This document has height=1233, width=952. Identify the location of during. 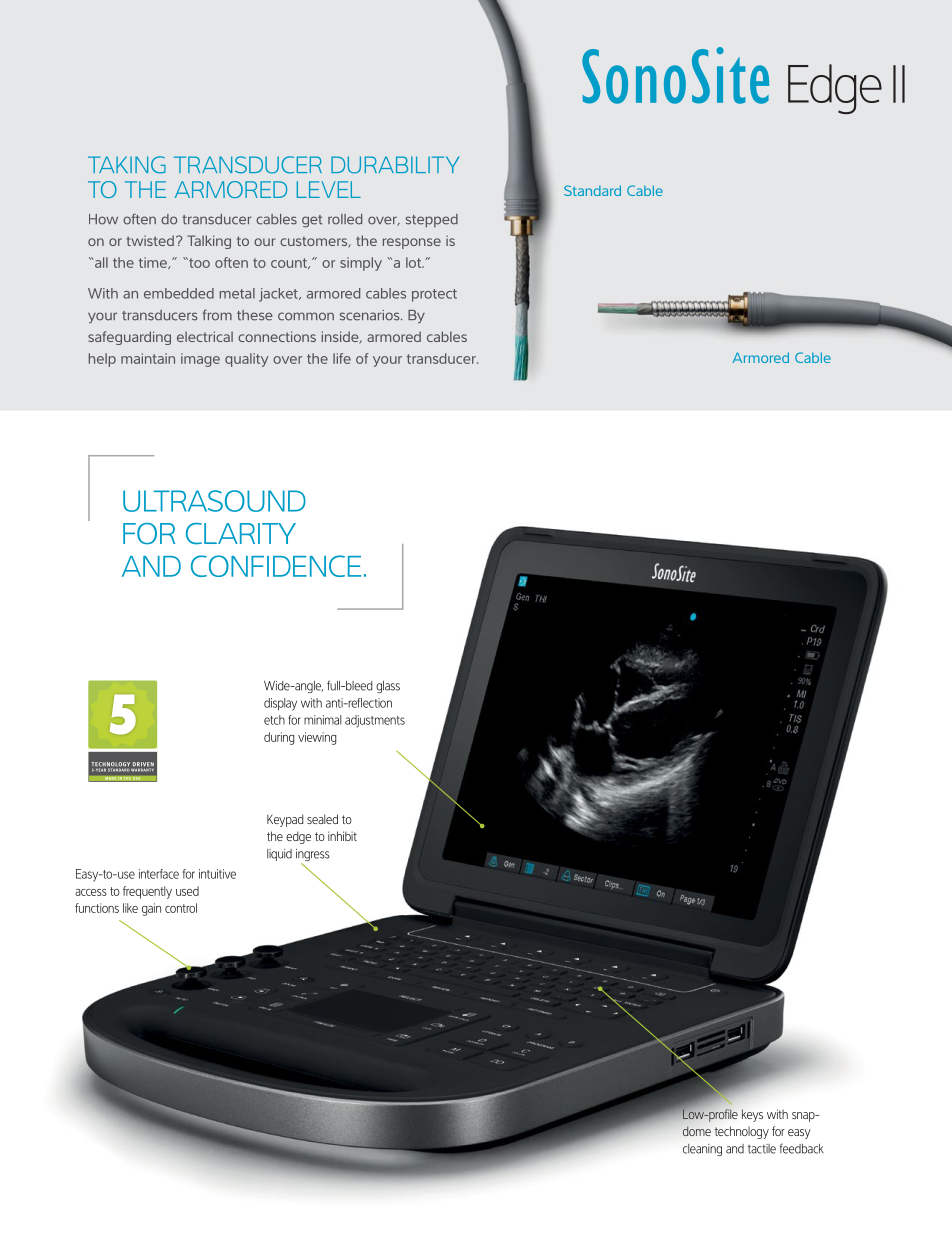
(279, 738).
